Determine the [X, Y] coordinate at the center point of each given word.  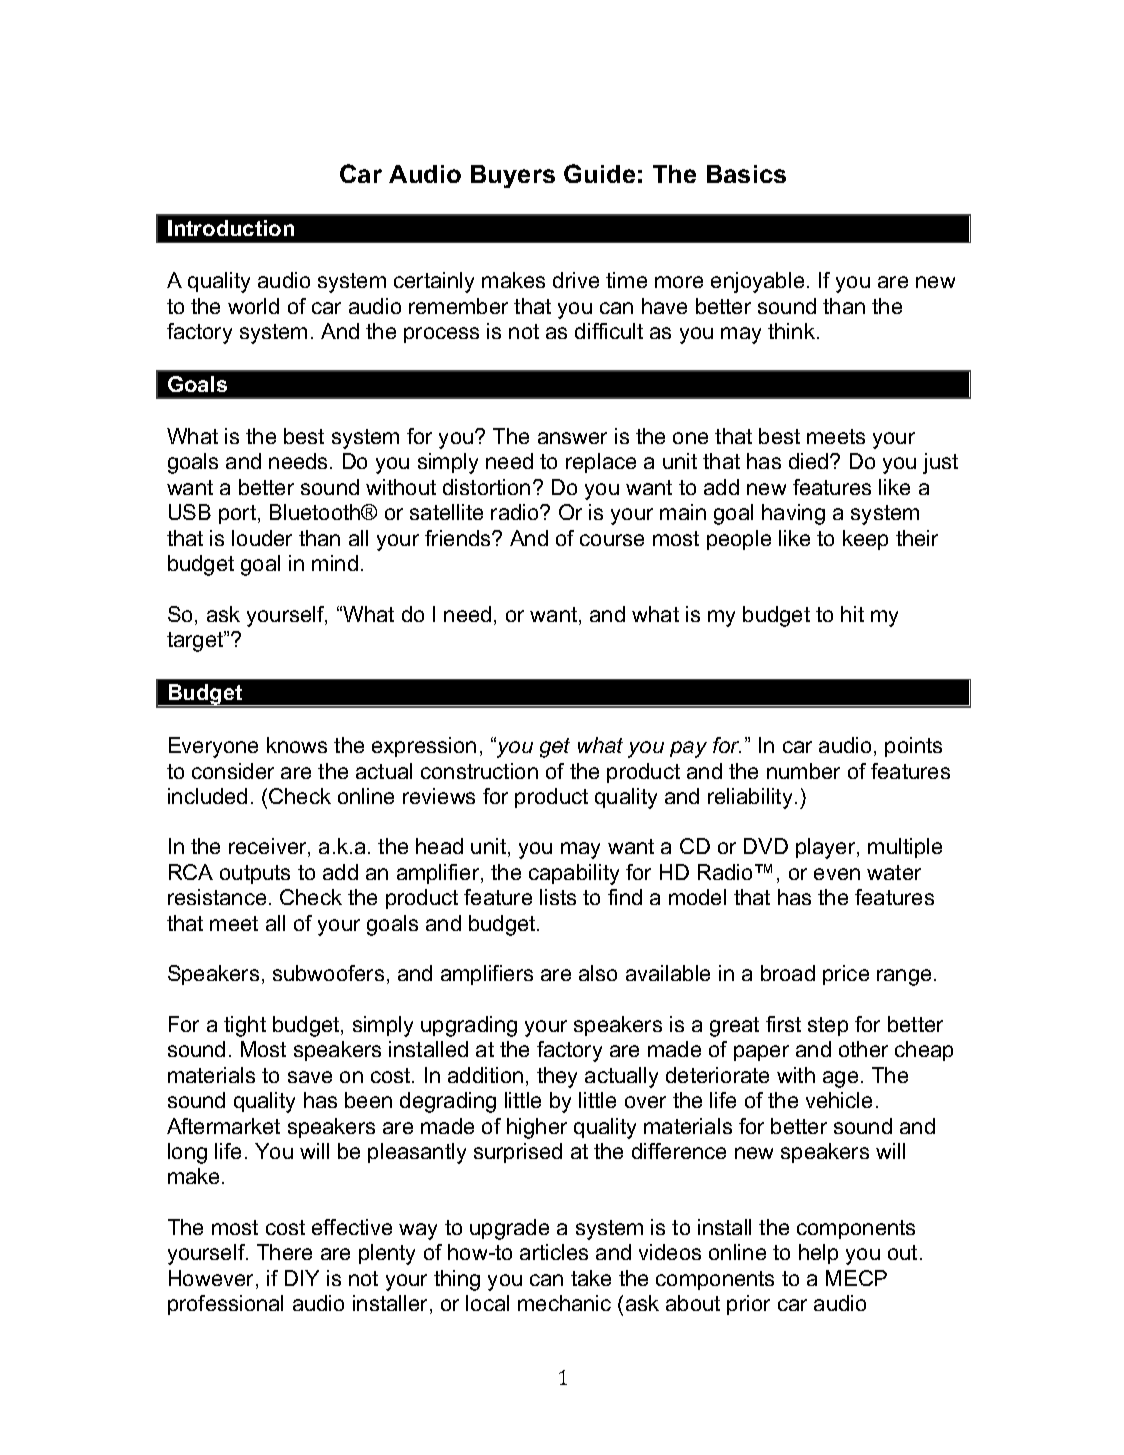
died [810, 461]
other [863, 1049]
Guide [599, 173]
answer [572, 438]
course [612, 540]
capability [574, 874]
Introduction [231, 228]
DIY [302, 1278]
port [239, 514]
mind [335, 563]
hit [852, 614]
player [827, 848]
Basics [746, 174]
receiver [269, 847]
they [557, 1077]
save [310, 1077]
